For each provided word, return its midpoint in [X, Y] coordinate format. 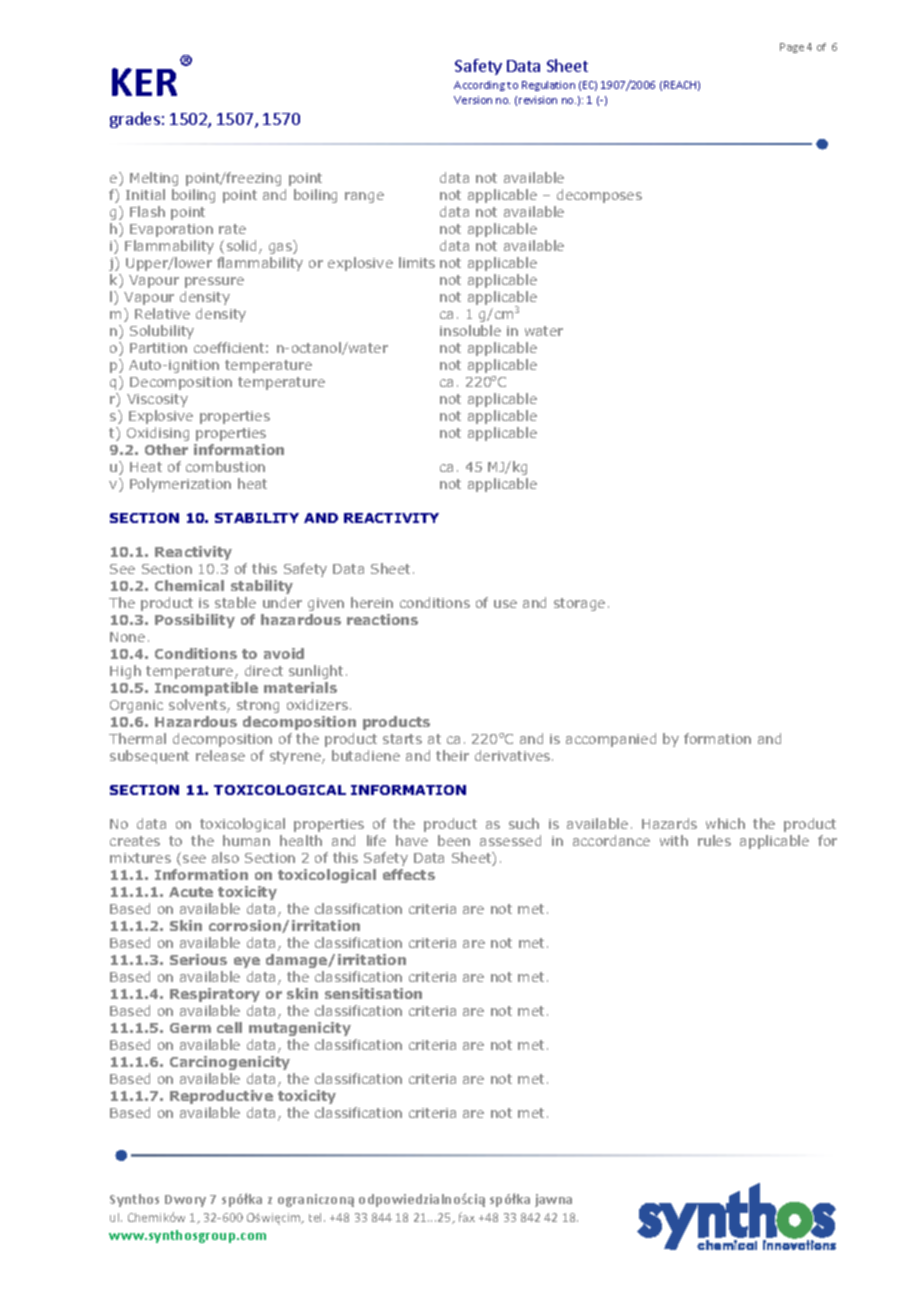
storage [579, 604]
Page [792, 48]
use [505, 604]
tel [317, 1217]
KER [144, 82]
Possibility [195, 621]
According [479, 86]
